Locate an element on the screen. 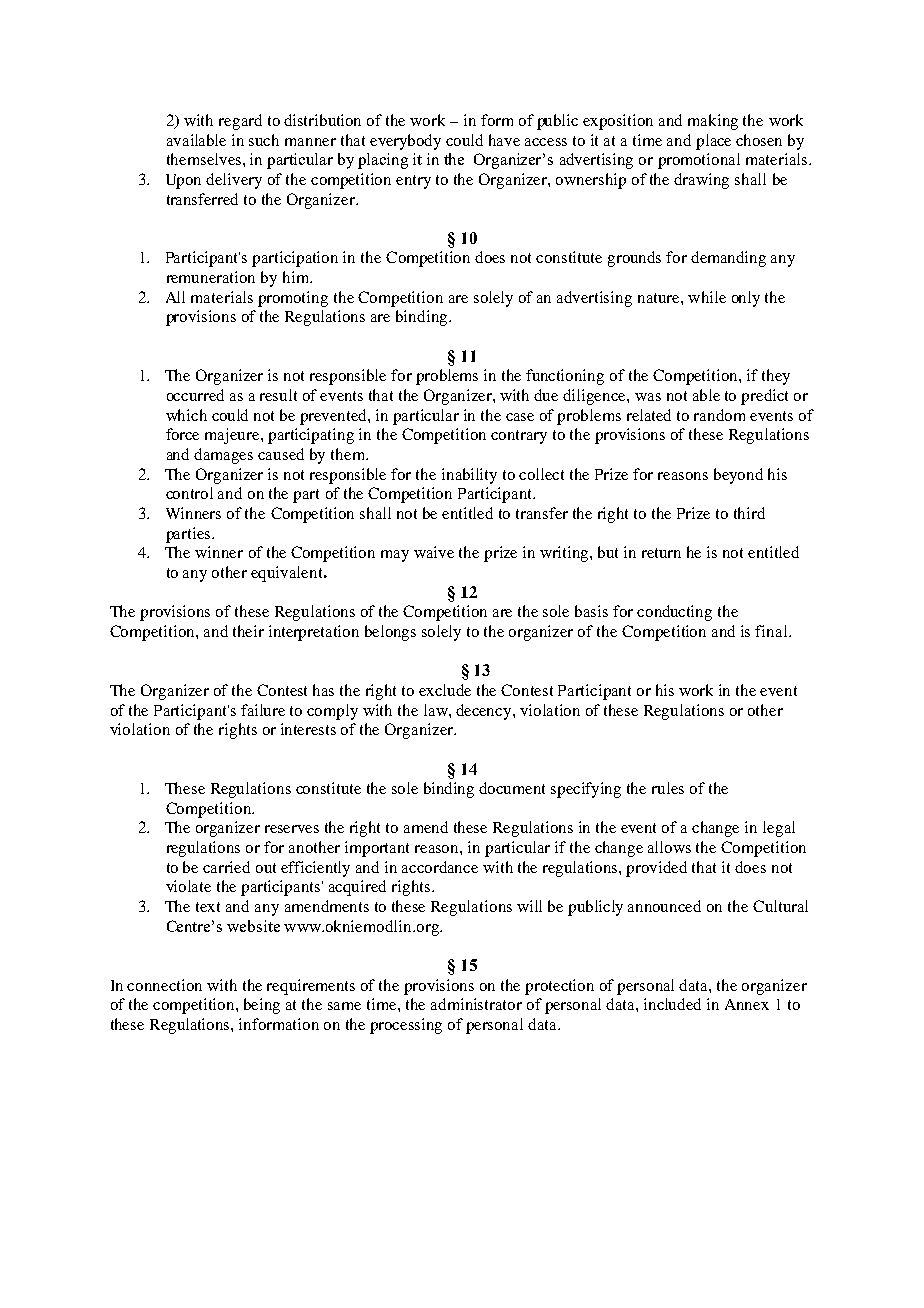  beyond is located at coordinates (738, 476).
